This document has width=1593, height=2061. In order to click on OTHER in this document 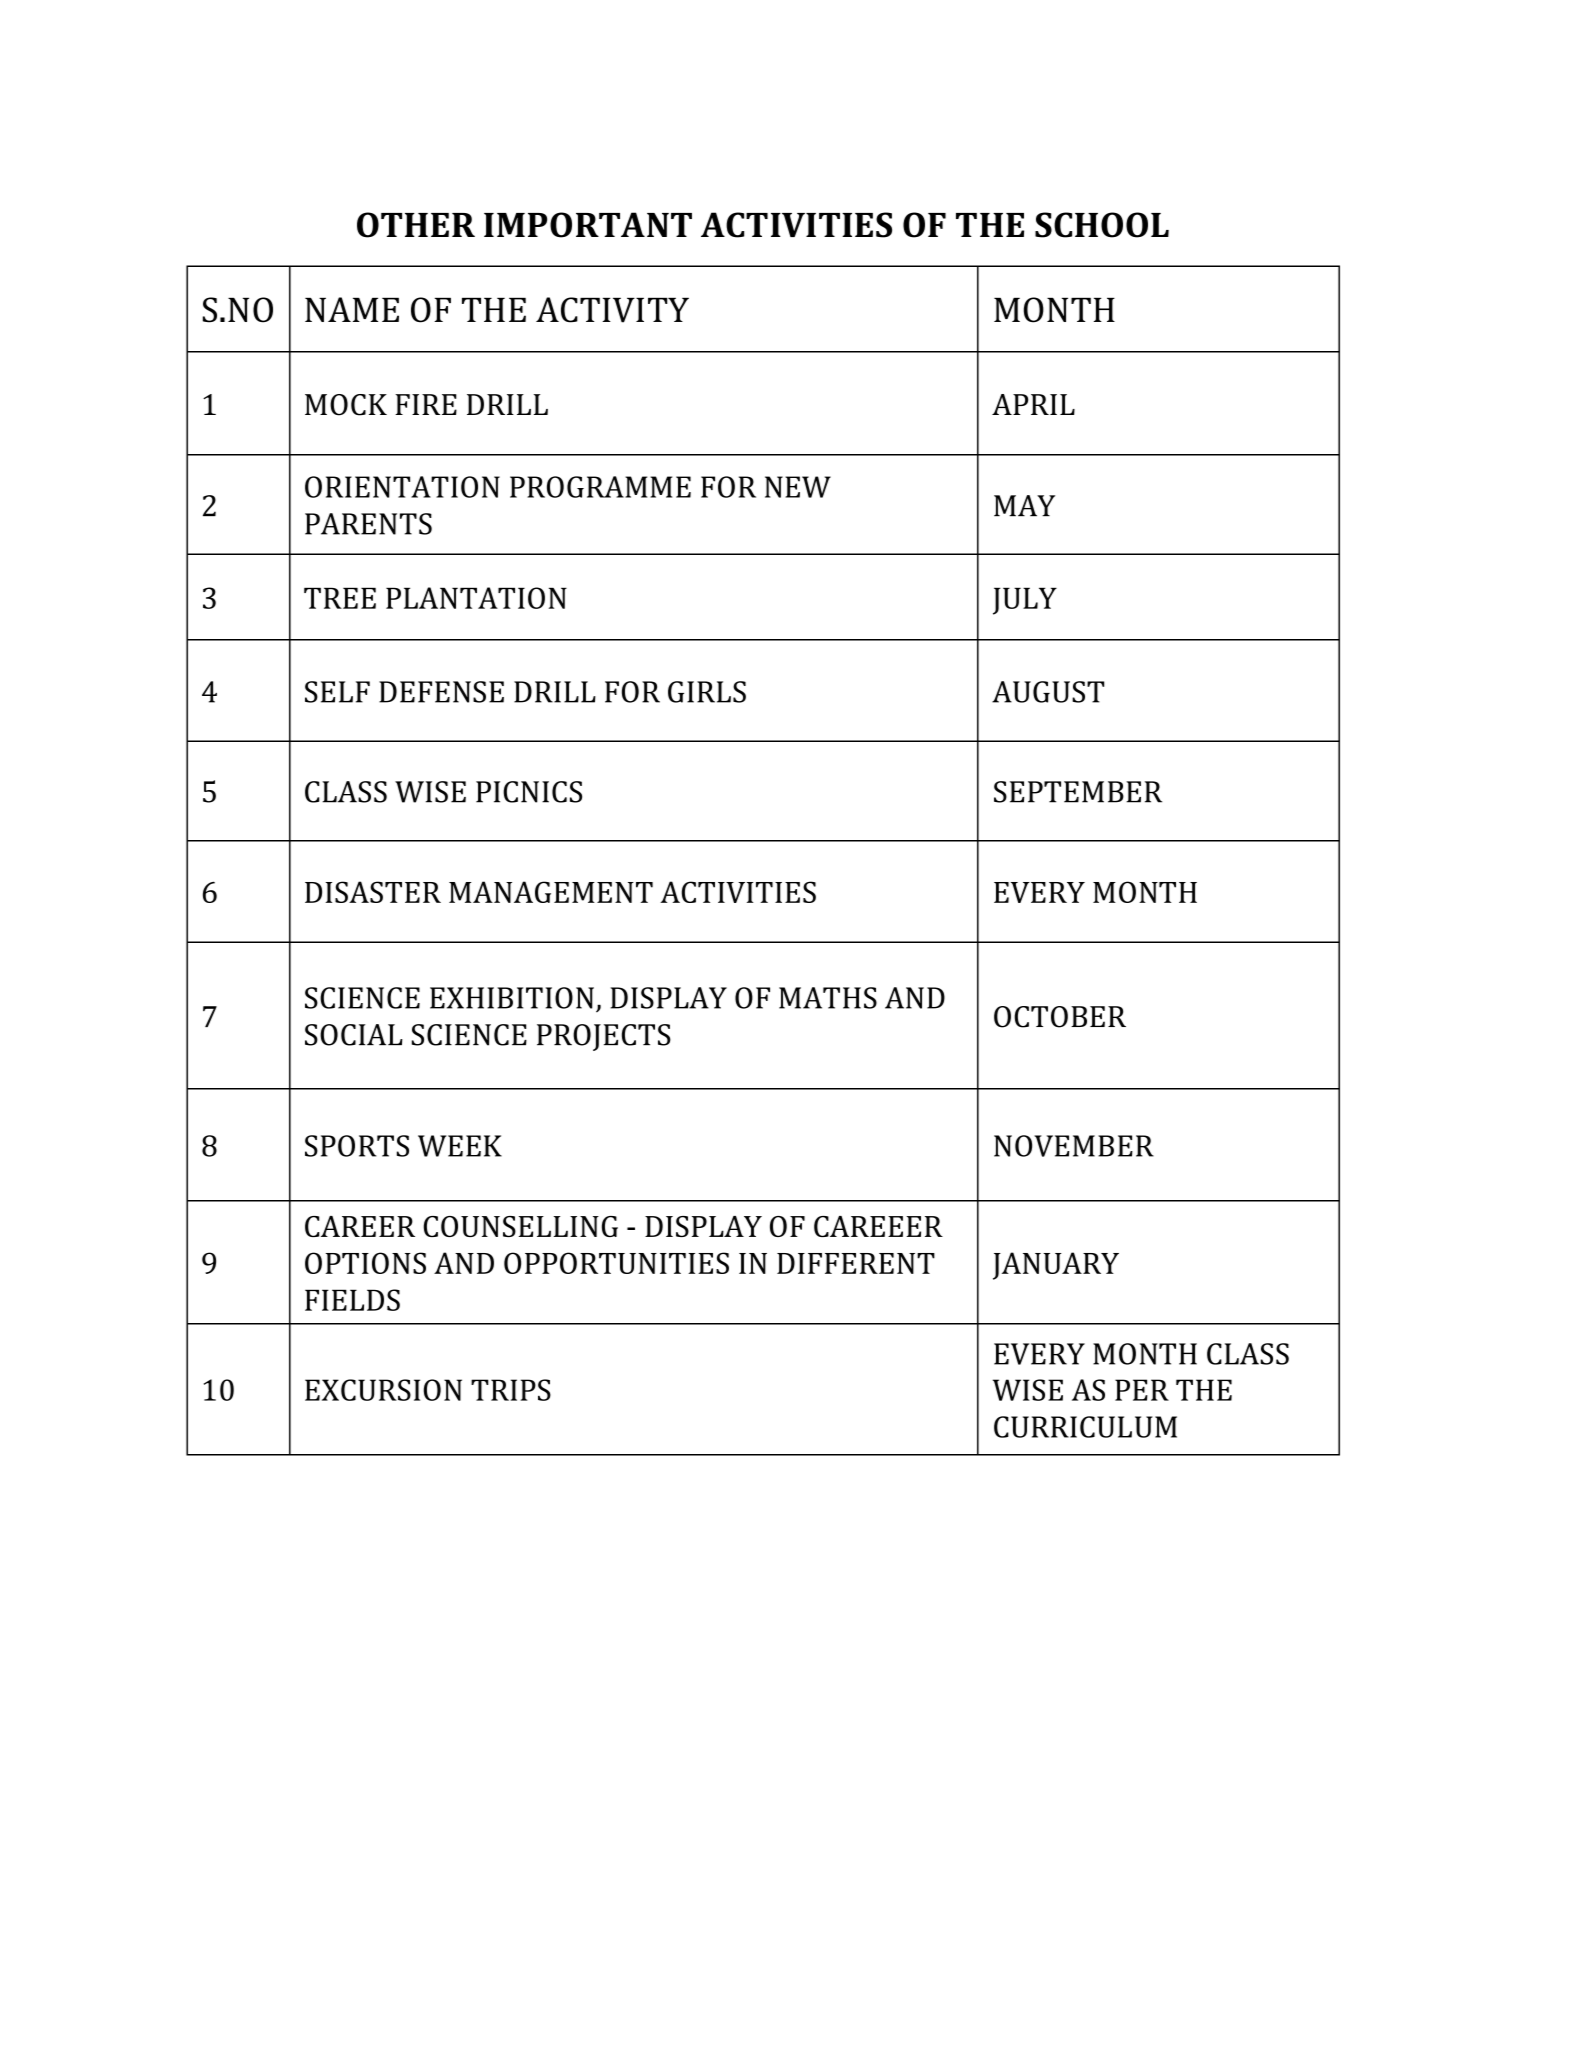, I will do `click(416, 225)`.
